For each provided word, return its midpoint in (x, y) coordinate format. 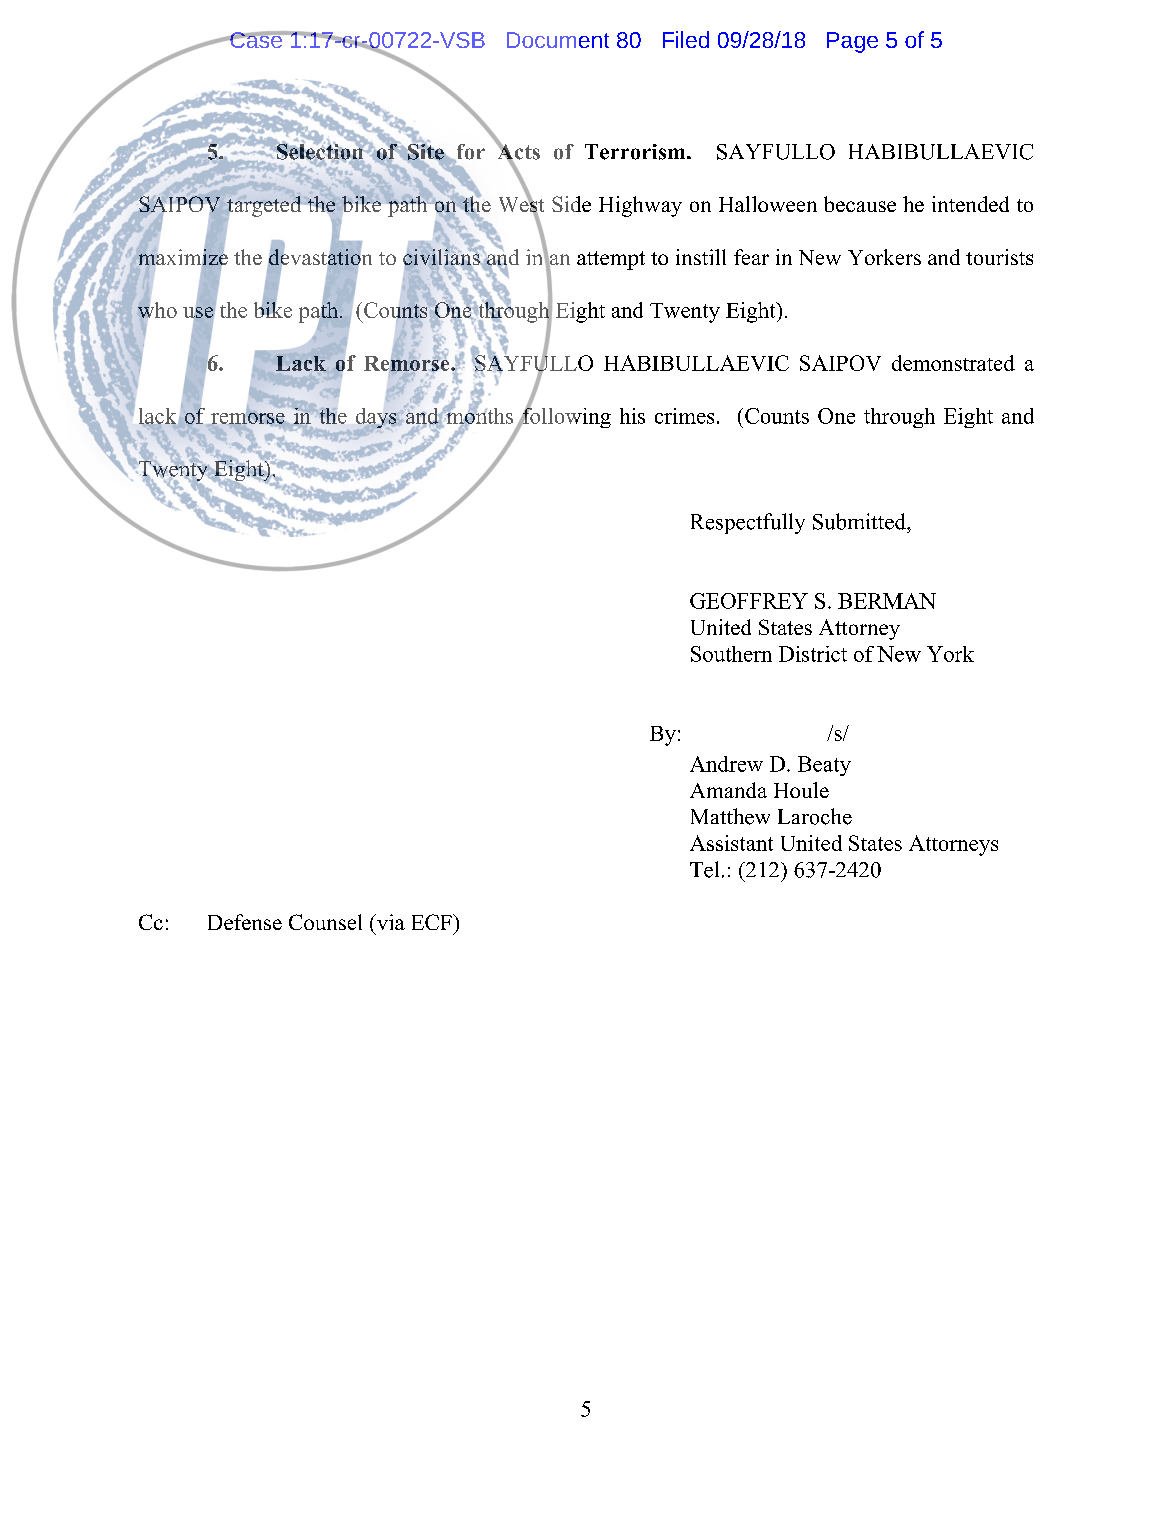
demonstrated (953, 363)
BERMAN (887, 601)
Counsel (325, 922)
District (813, 654)
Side (571, 204)
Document (558, 40)
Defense (245, 922)
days (376, 418)
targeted (264, 206)
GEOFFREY (749, 601)
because (860, 204)
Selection (320, 152)
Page (852, 42)
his (632, 416)
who (157, 310)
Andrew (726, 764)
